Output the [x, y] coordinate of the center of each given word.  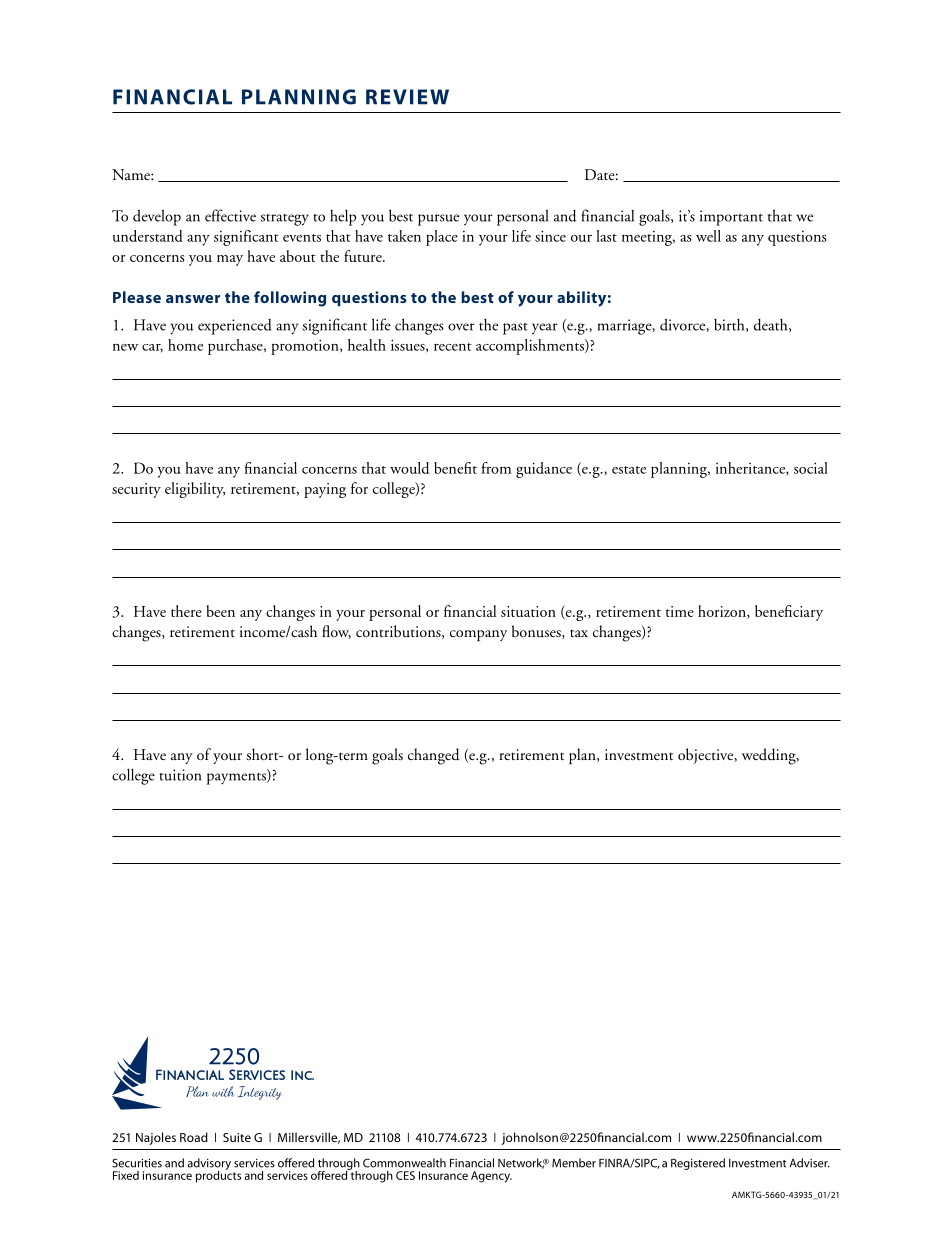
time [680, 611]
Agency [491, 1177]
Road [194, 1137]
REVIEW [407, 97]
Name [132, 174]
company [478, 636]
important [731, 218]
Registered [698, 1164]
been [221, 611]
